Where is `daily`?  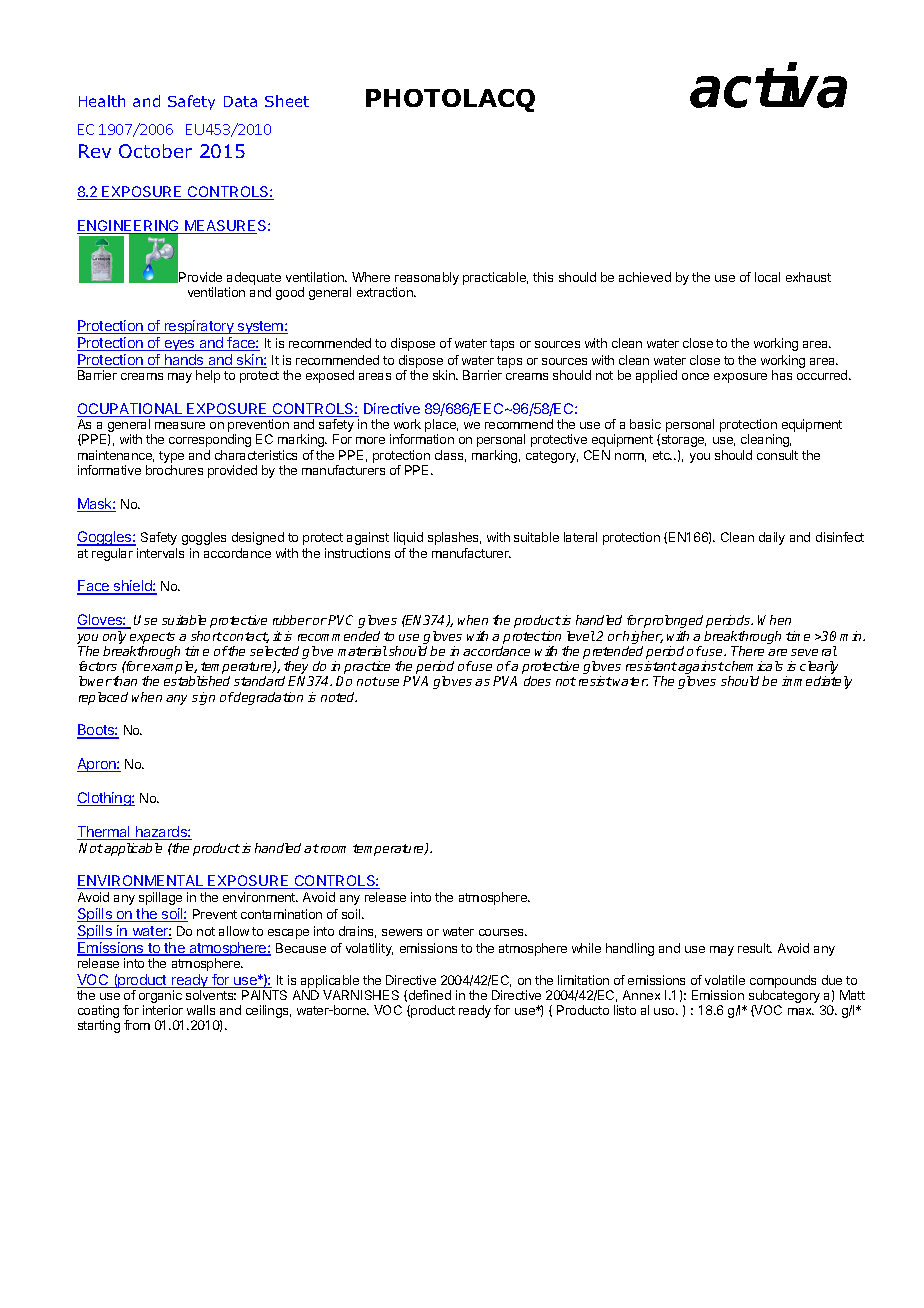
daily is located at coordinates (772, 538).
